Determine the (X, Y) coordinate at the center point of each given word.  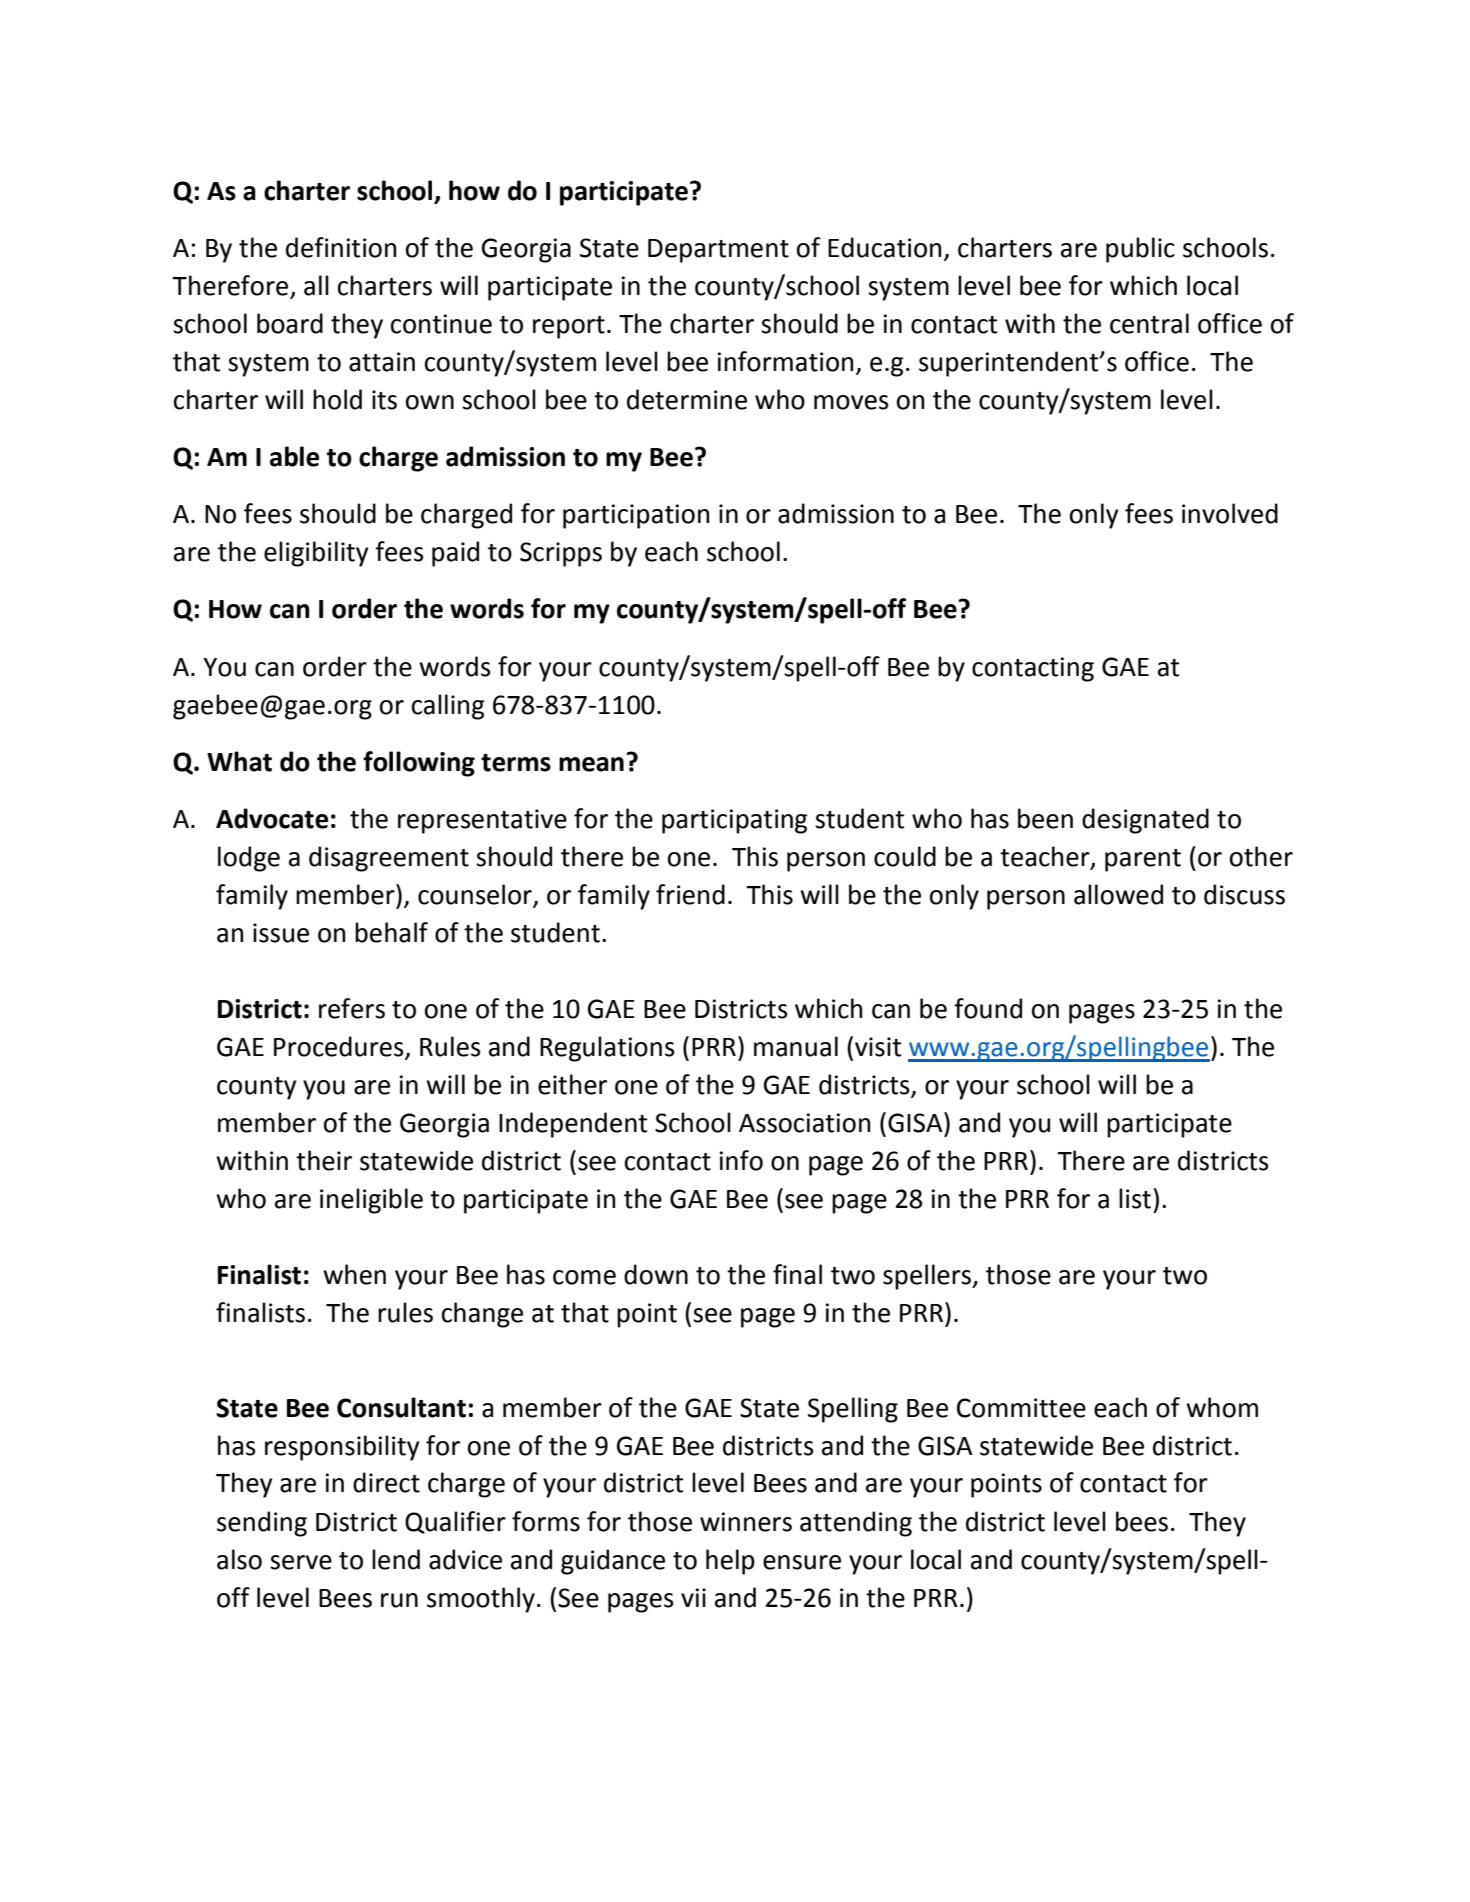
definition (341, 247)
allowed (1118, 894)
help (730, 1562)
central (1149, 323)
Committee (1021, 1408)
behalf (391, 932)
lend (396, 1559)
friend (690, 894)
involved (1230, 513)
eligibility (316, 554)
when (354, 1274)
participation (636, 516)
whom (1222, 1407)
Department (718, 251)
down (656, 1274)
